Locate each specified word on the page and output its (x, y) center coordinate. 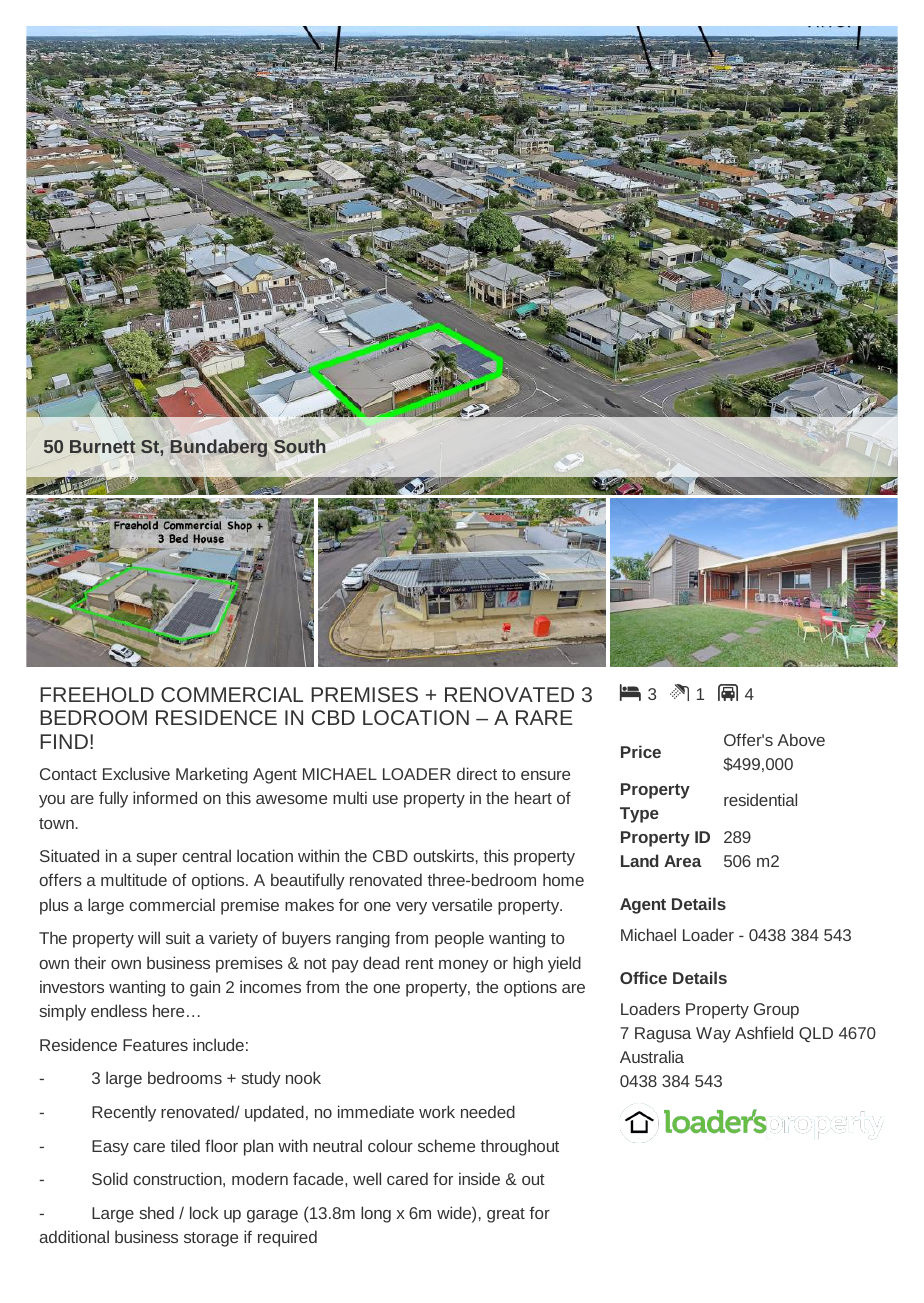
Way (713, 1035)
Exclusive (136, 773)
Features (155, 1045)
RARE (544, 717)
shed (156, 1212)
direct (477, 773)
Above (801, 739)
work (437, 1111)
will (149, 937)
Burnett (102, 446)
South (299, 446)
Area (683, 861)
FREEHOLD (97, 694)
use (385, 799)
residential (760, 799)
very (411, 908)
